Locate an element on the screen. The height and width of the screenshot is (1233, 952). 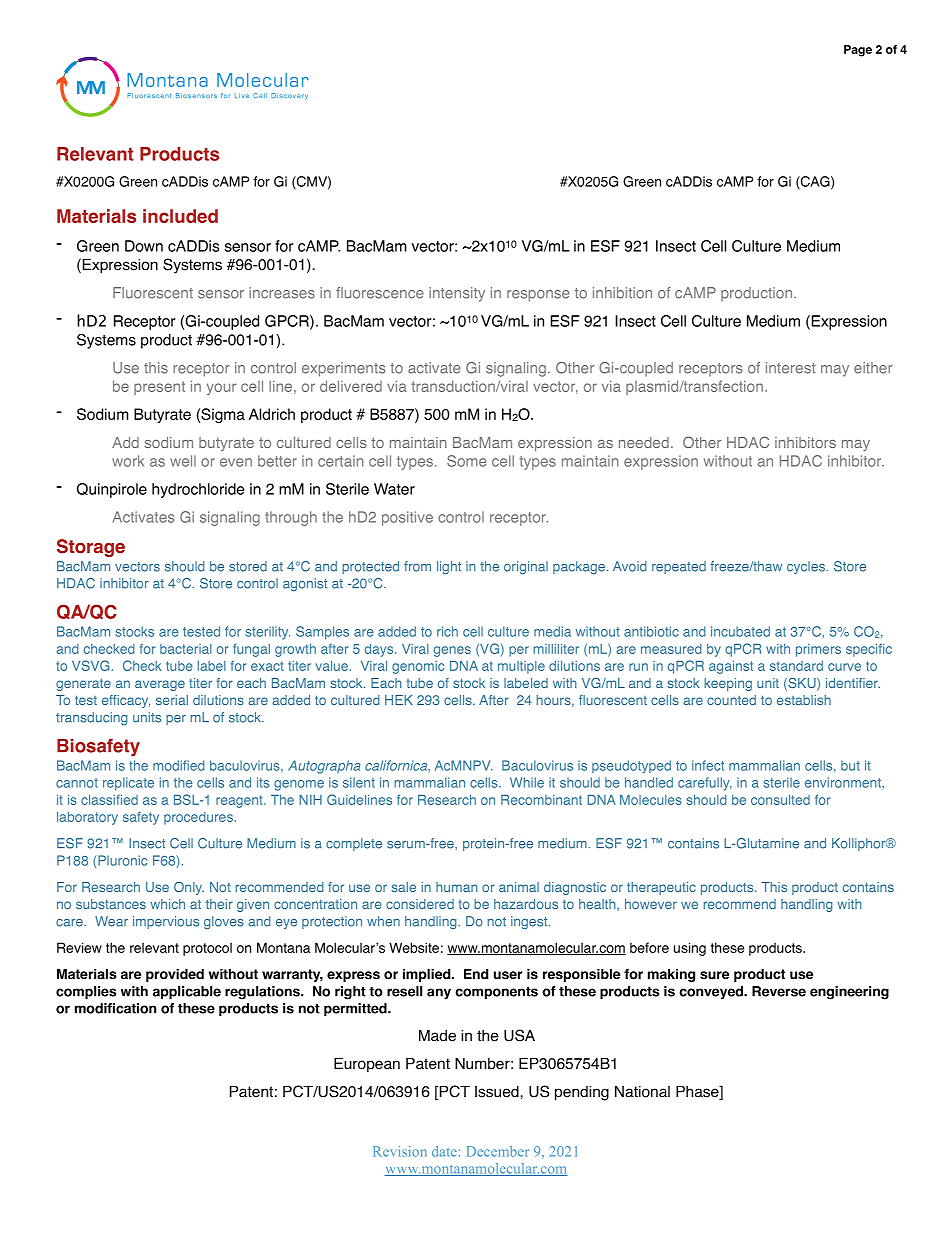
Issued is located at coordinates (498, 1092).
